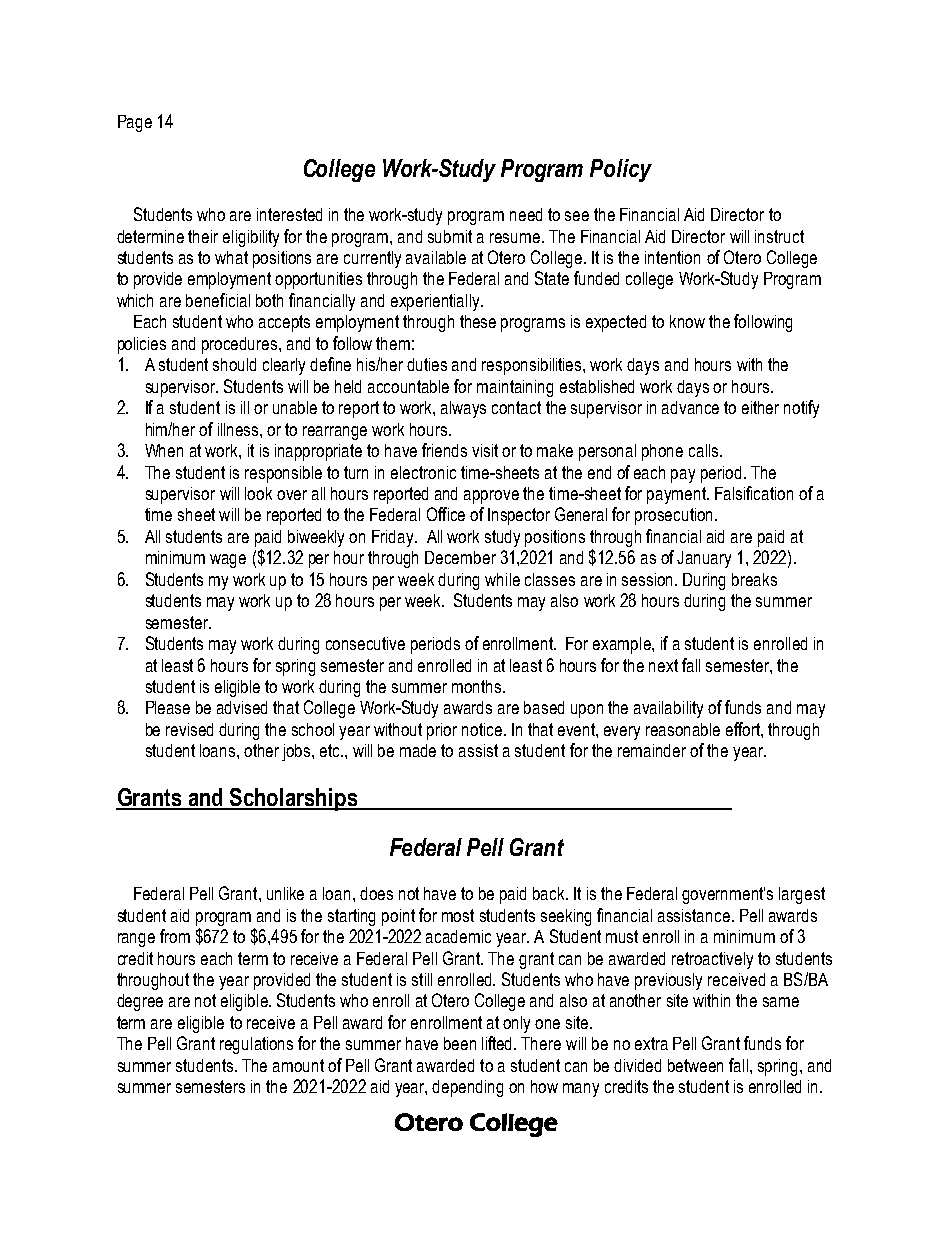  What do you see at coordinates (502, 579) in the screenshot?
I see `while` at bounding box center [502, 579].
